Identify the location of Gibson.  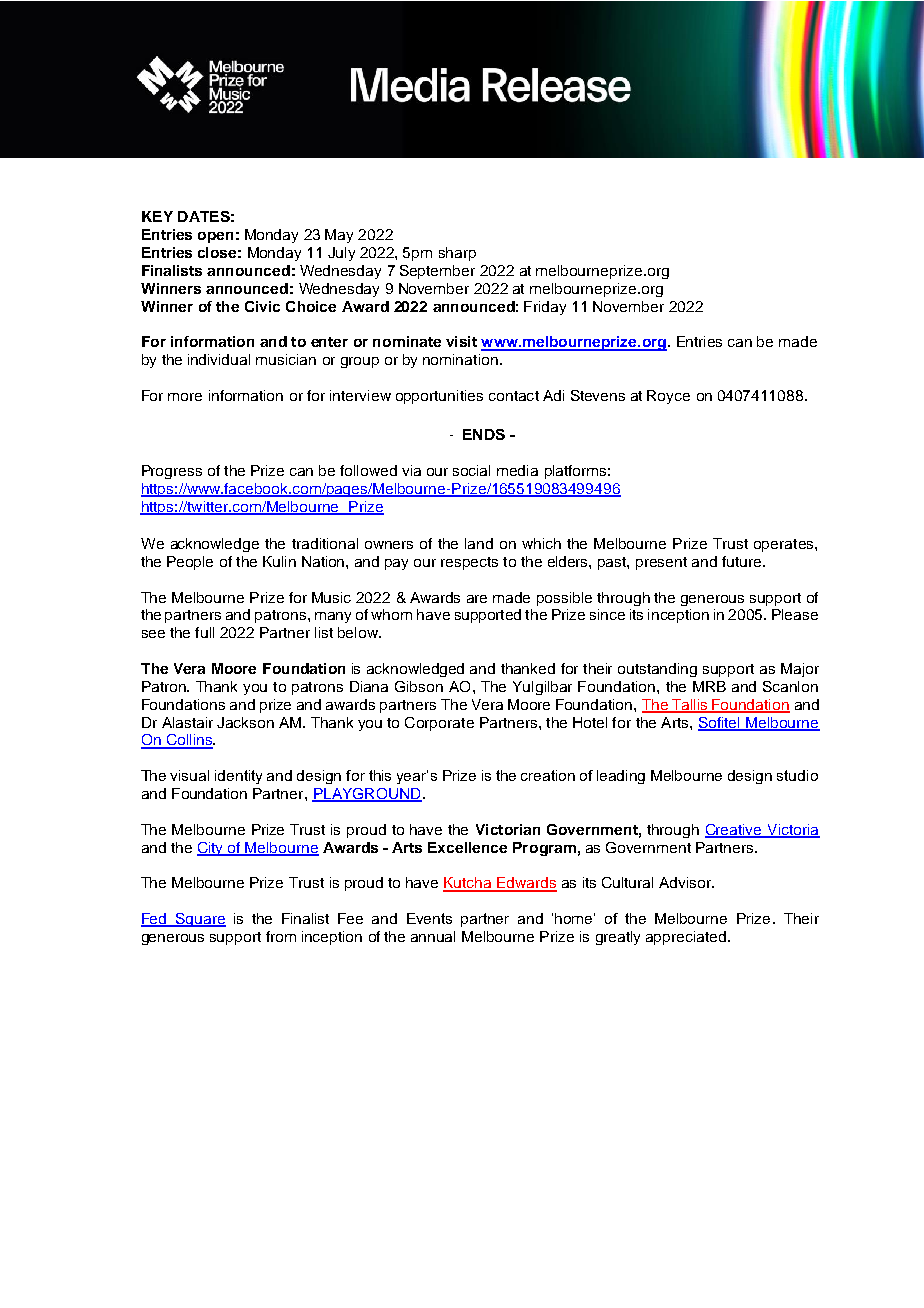
(419, 686).
